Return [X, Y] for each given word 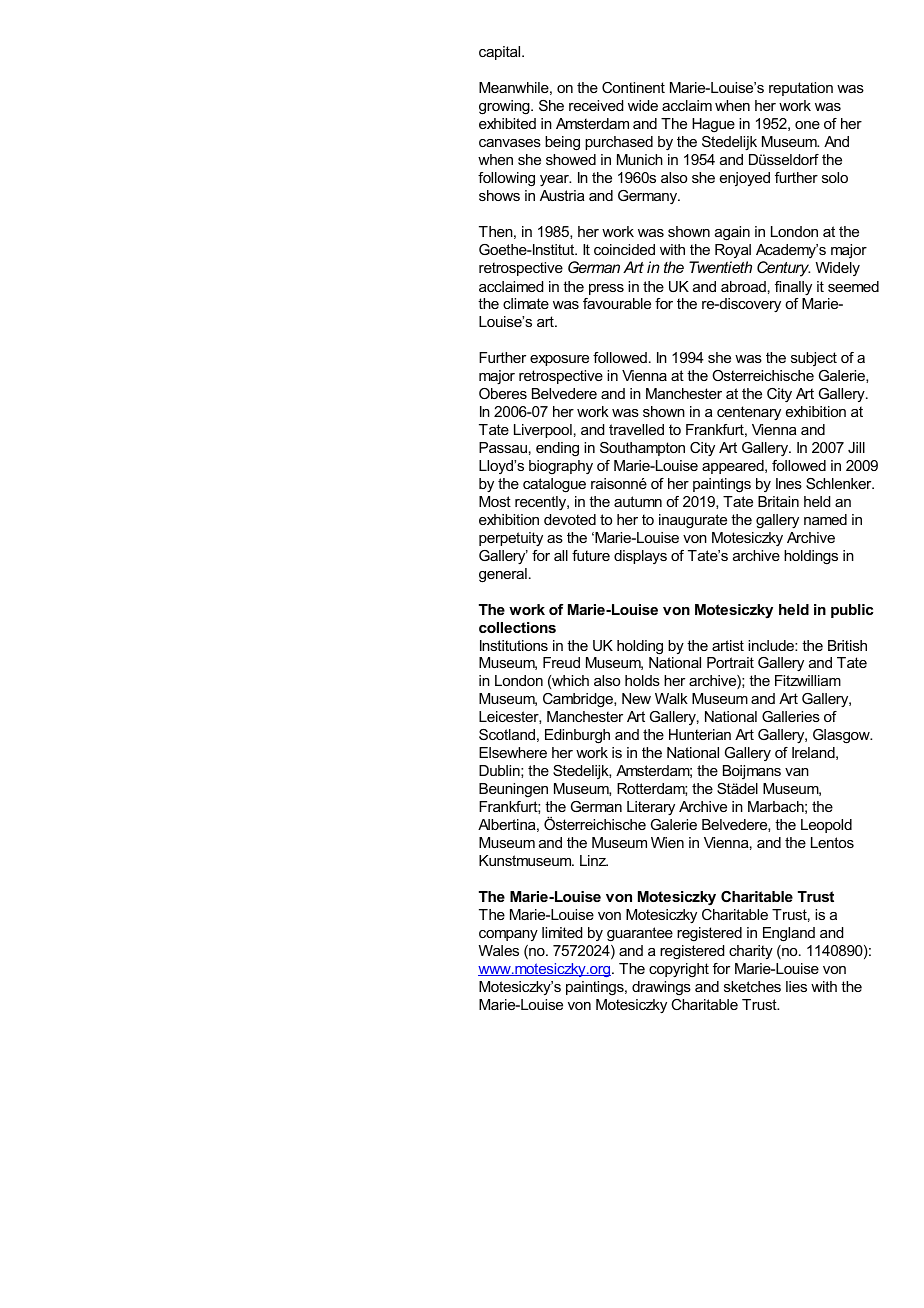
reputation [801, 89]
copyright [679, 970]
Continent [633, 87]
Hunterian [700, 734]
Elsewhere [513, 752]
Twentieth [720, 267]
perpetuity [511, 539]
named [825, 519]
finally [793, 288]
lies [796, 986]
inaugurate [693, 521]
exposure [559, 360]
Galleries [791, 716]
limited [562, 932]
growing [505, 107]
